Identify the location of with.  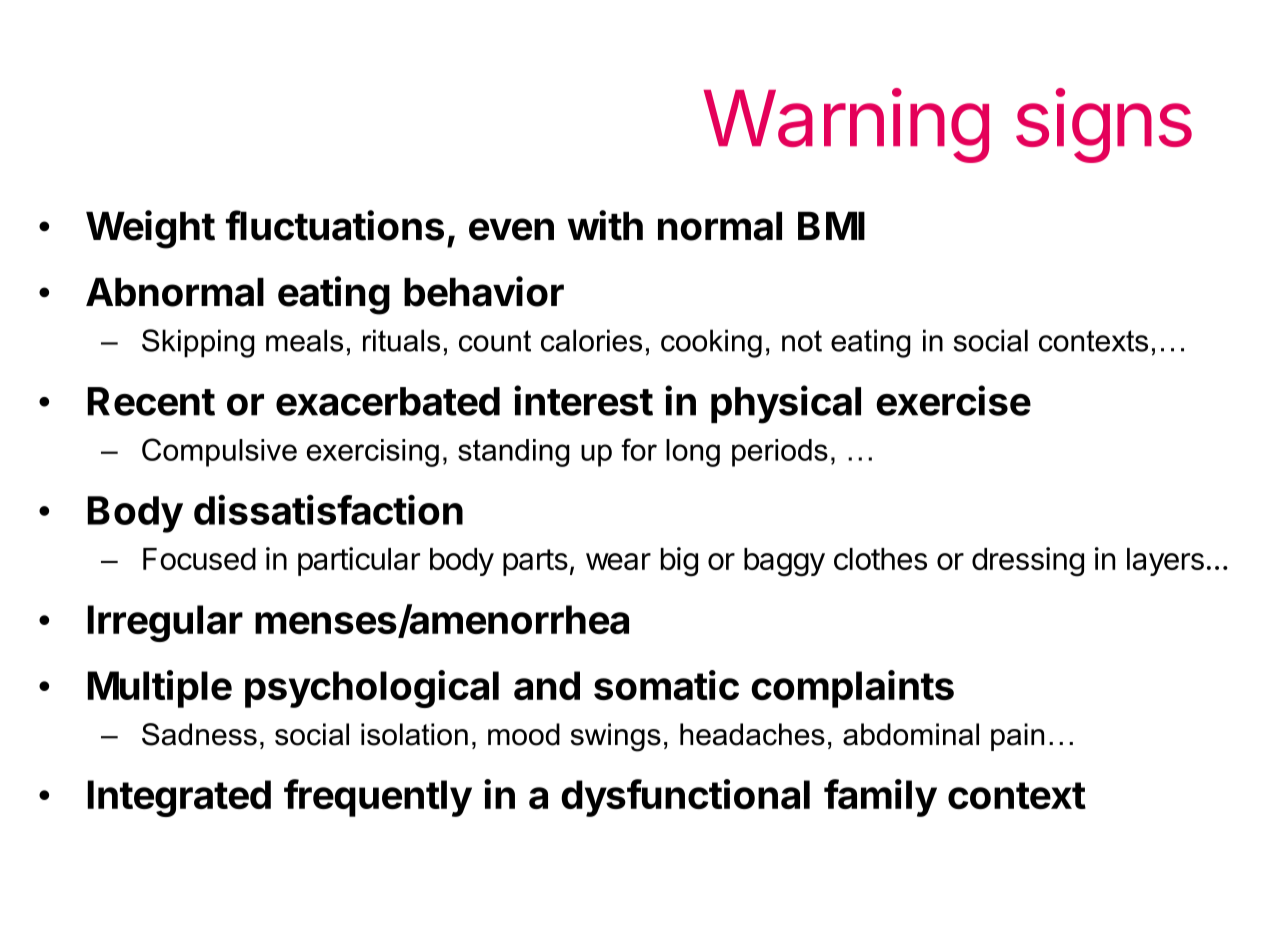
(605, 225).
